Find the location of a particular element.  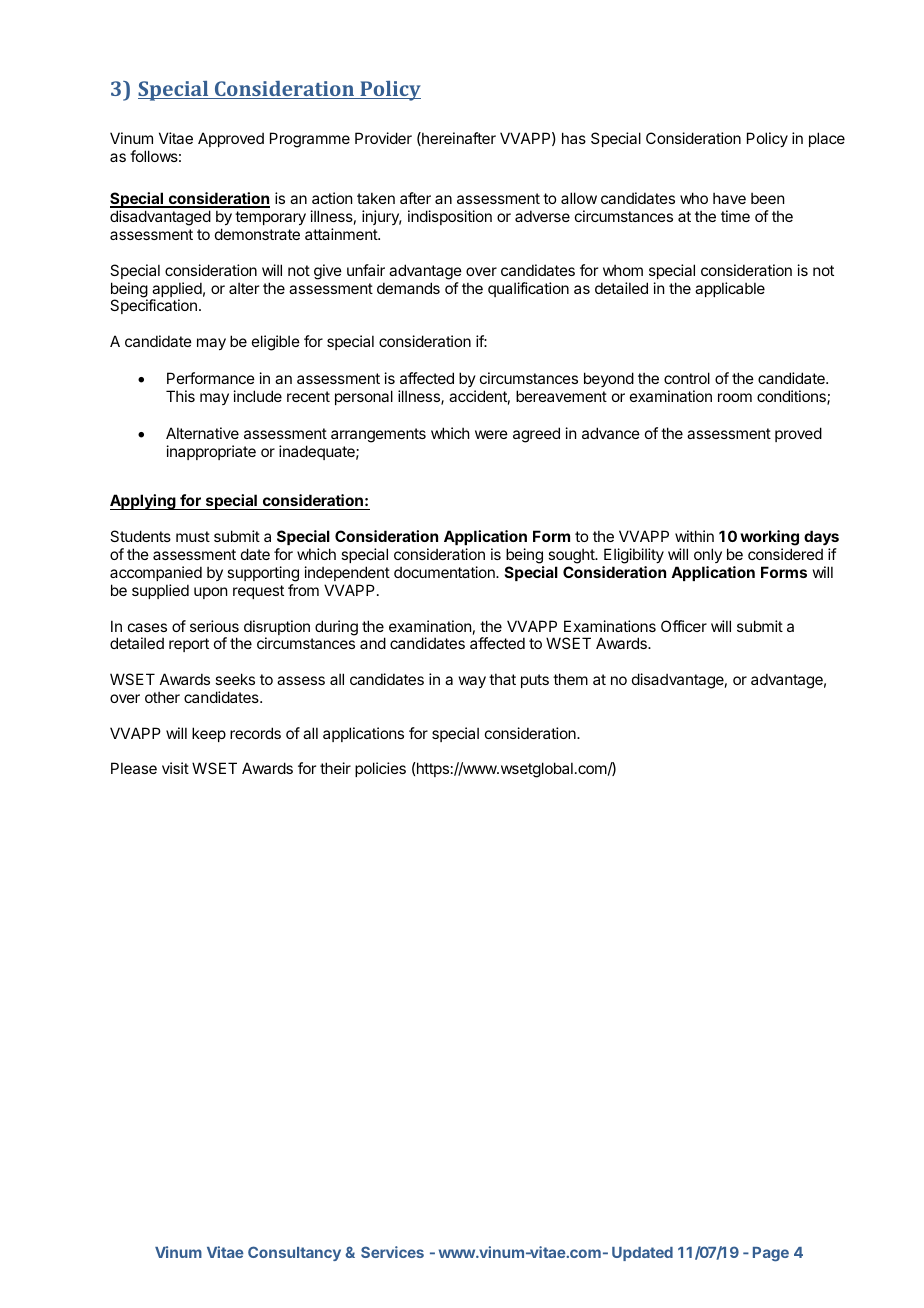

documentation is located at coordinates (445, 572).
